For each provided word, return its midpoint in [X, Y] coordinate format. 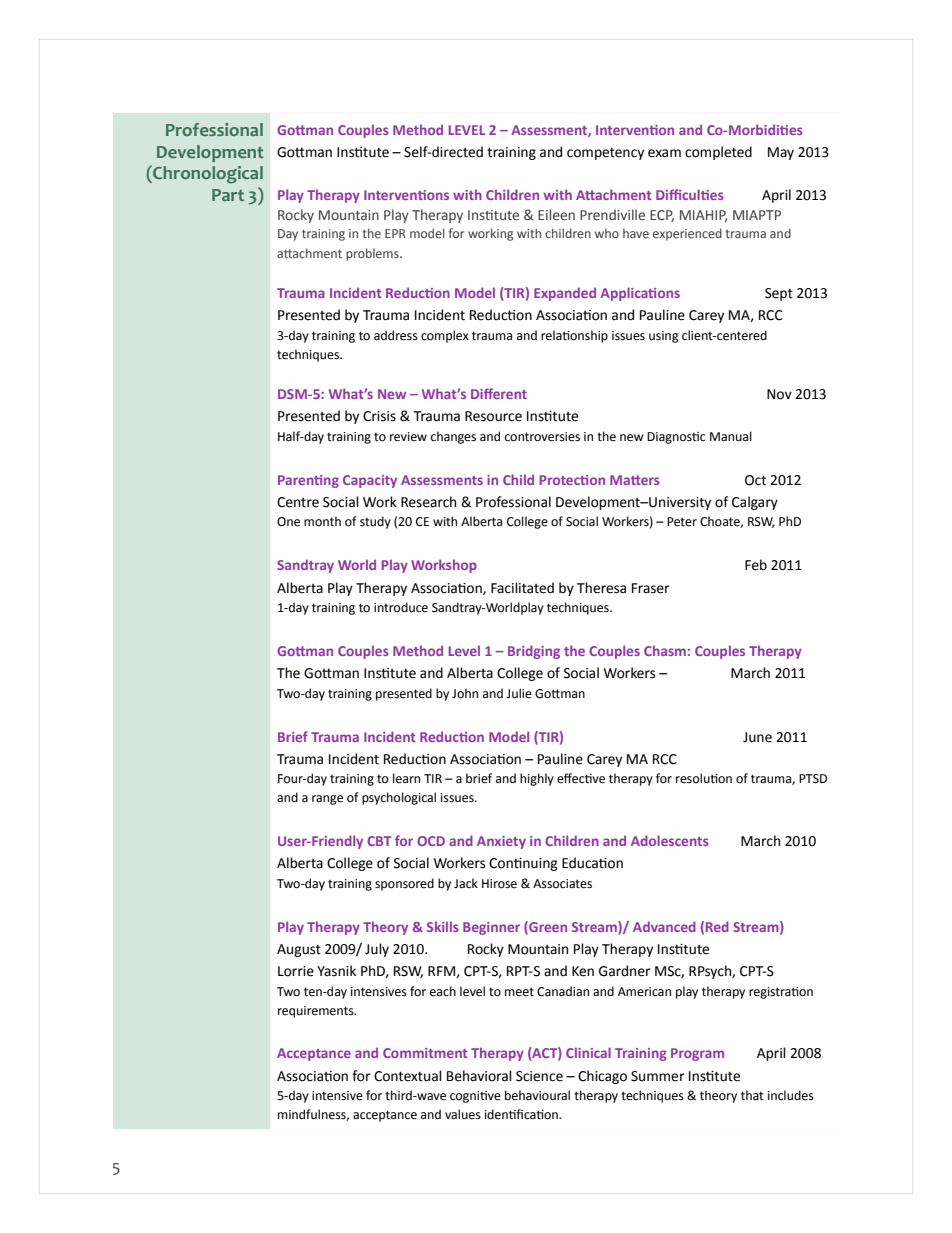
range [327, 800]
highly [537, 779]
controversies [542, 437]
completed [718, 153]
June [757, 737]
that [752, 1095]
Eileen [556, 214]
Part [228, 195]
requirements [317, 1012]
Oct [755, 480]
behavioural [537, 1095]
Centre [298, 502]
